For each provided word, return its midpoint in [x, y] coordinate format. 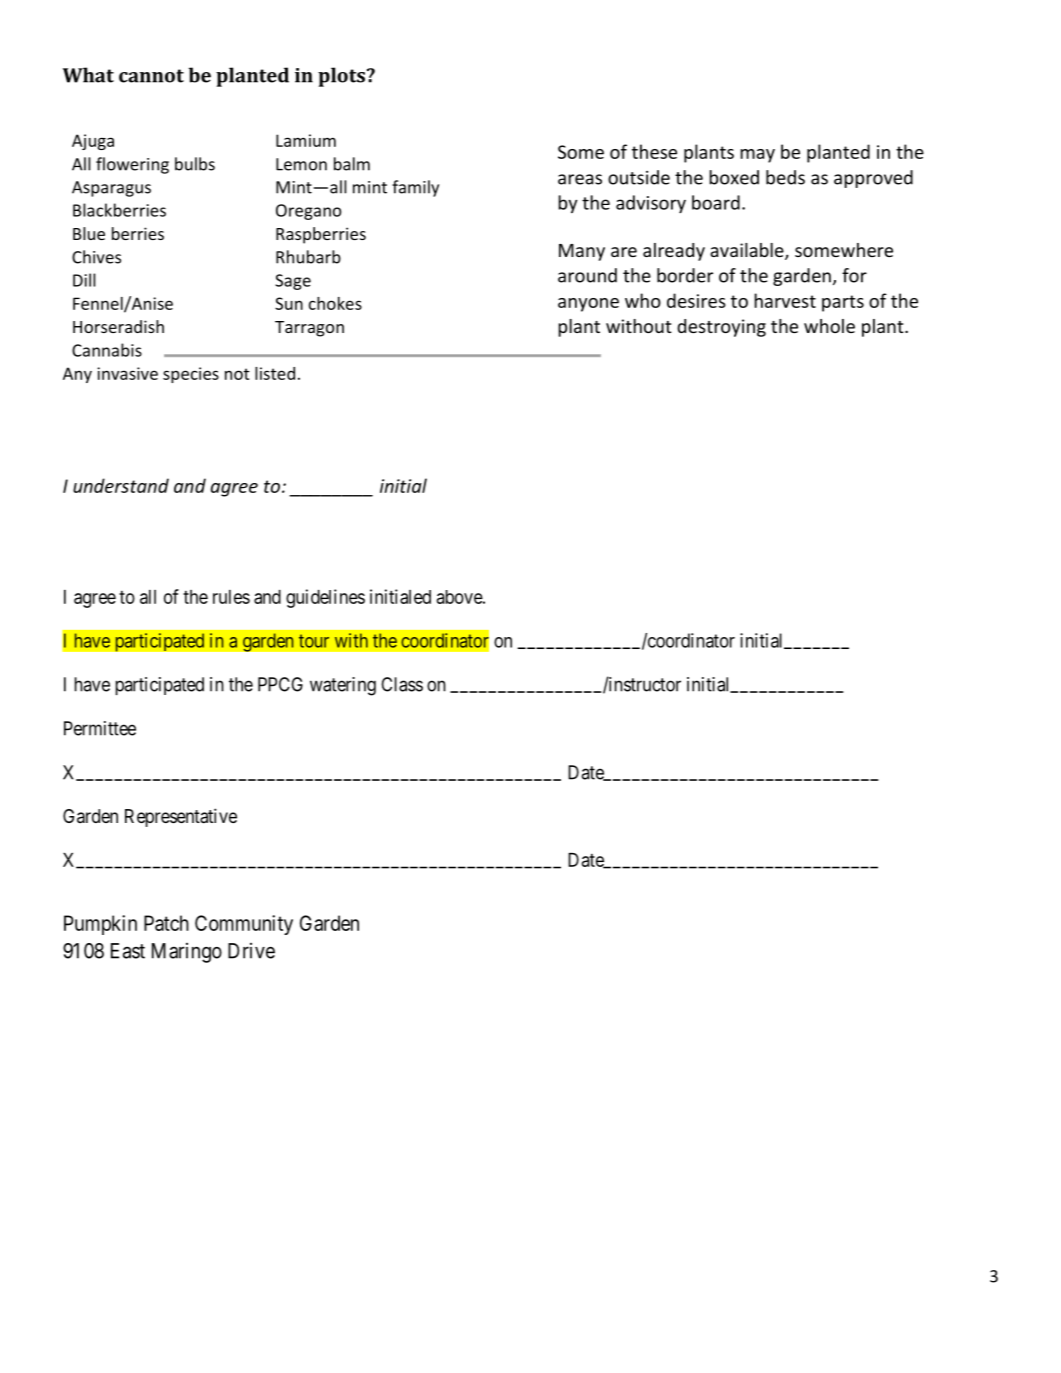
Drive [251, 951]
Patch [166, 923]
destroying [721, 328]
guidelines [325, 598]
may [757, 156]
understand [121, 485]
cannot [151, 76]
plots [343, 77]
